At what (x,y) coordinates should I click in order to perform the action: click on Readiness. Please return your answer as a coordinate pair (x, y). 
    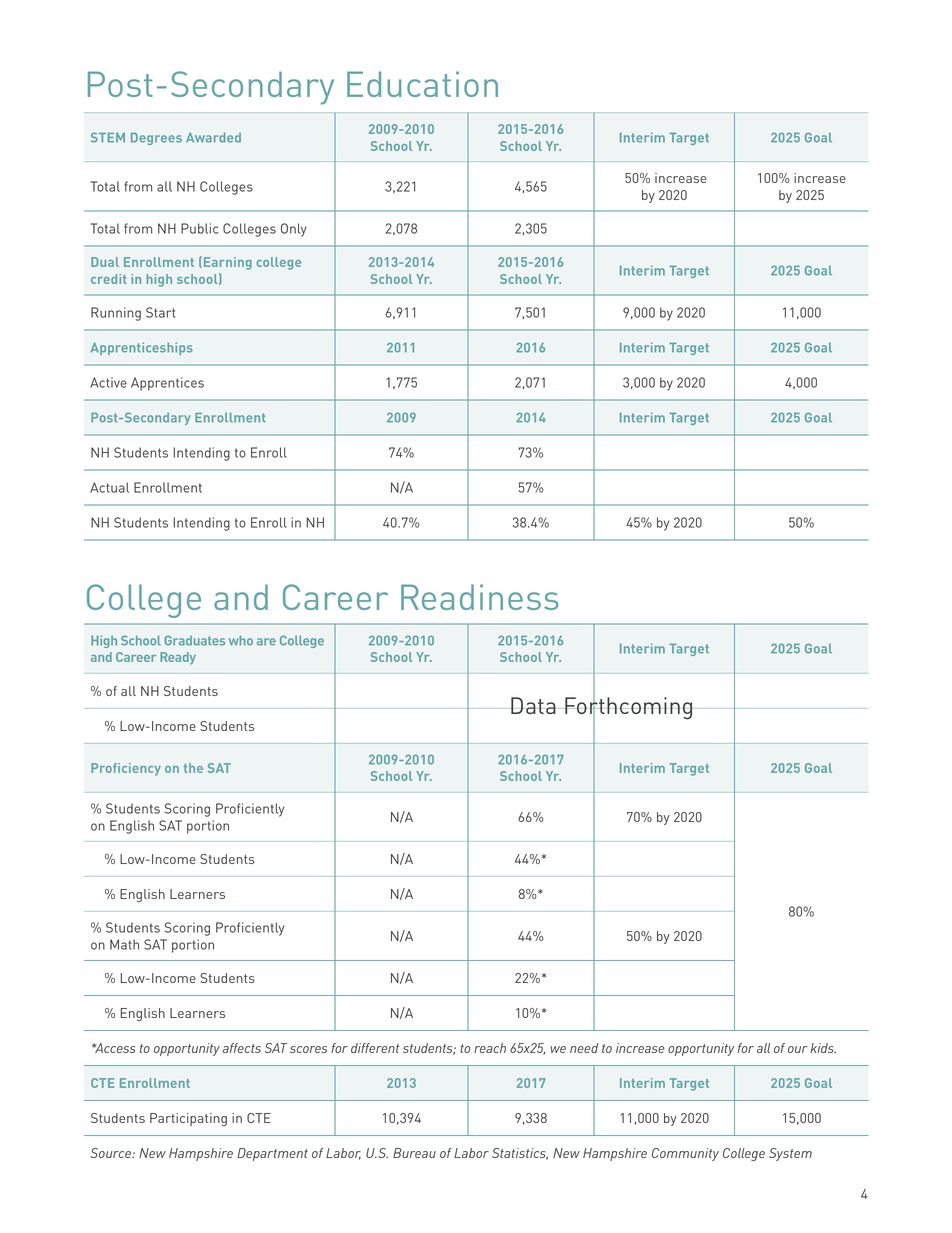
    Looking at the image, I should click on (479, 597).
